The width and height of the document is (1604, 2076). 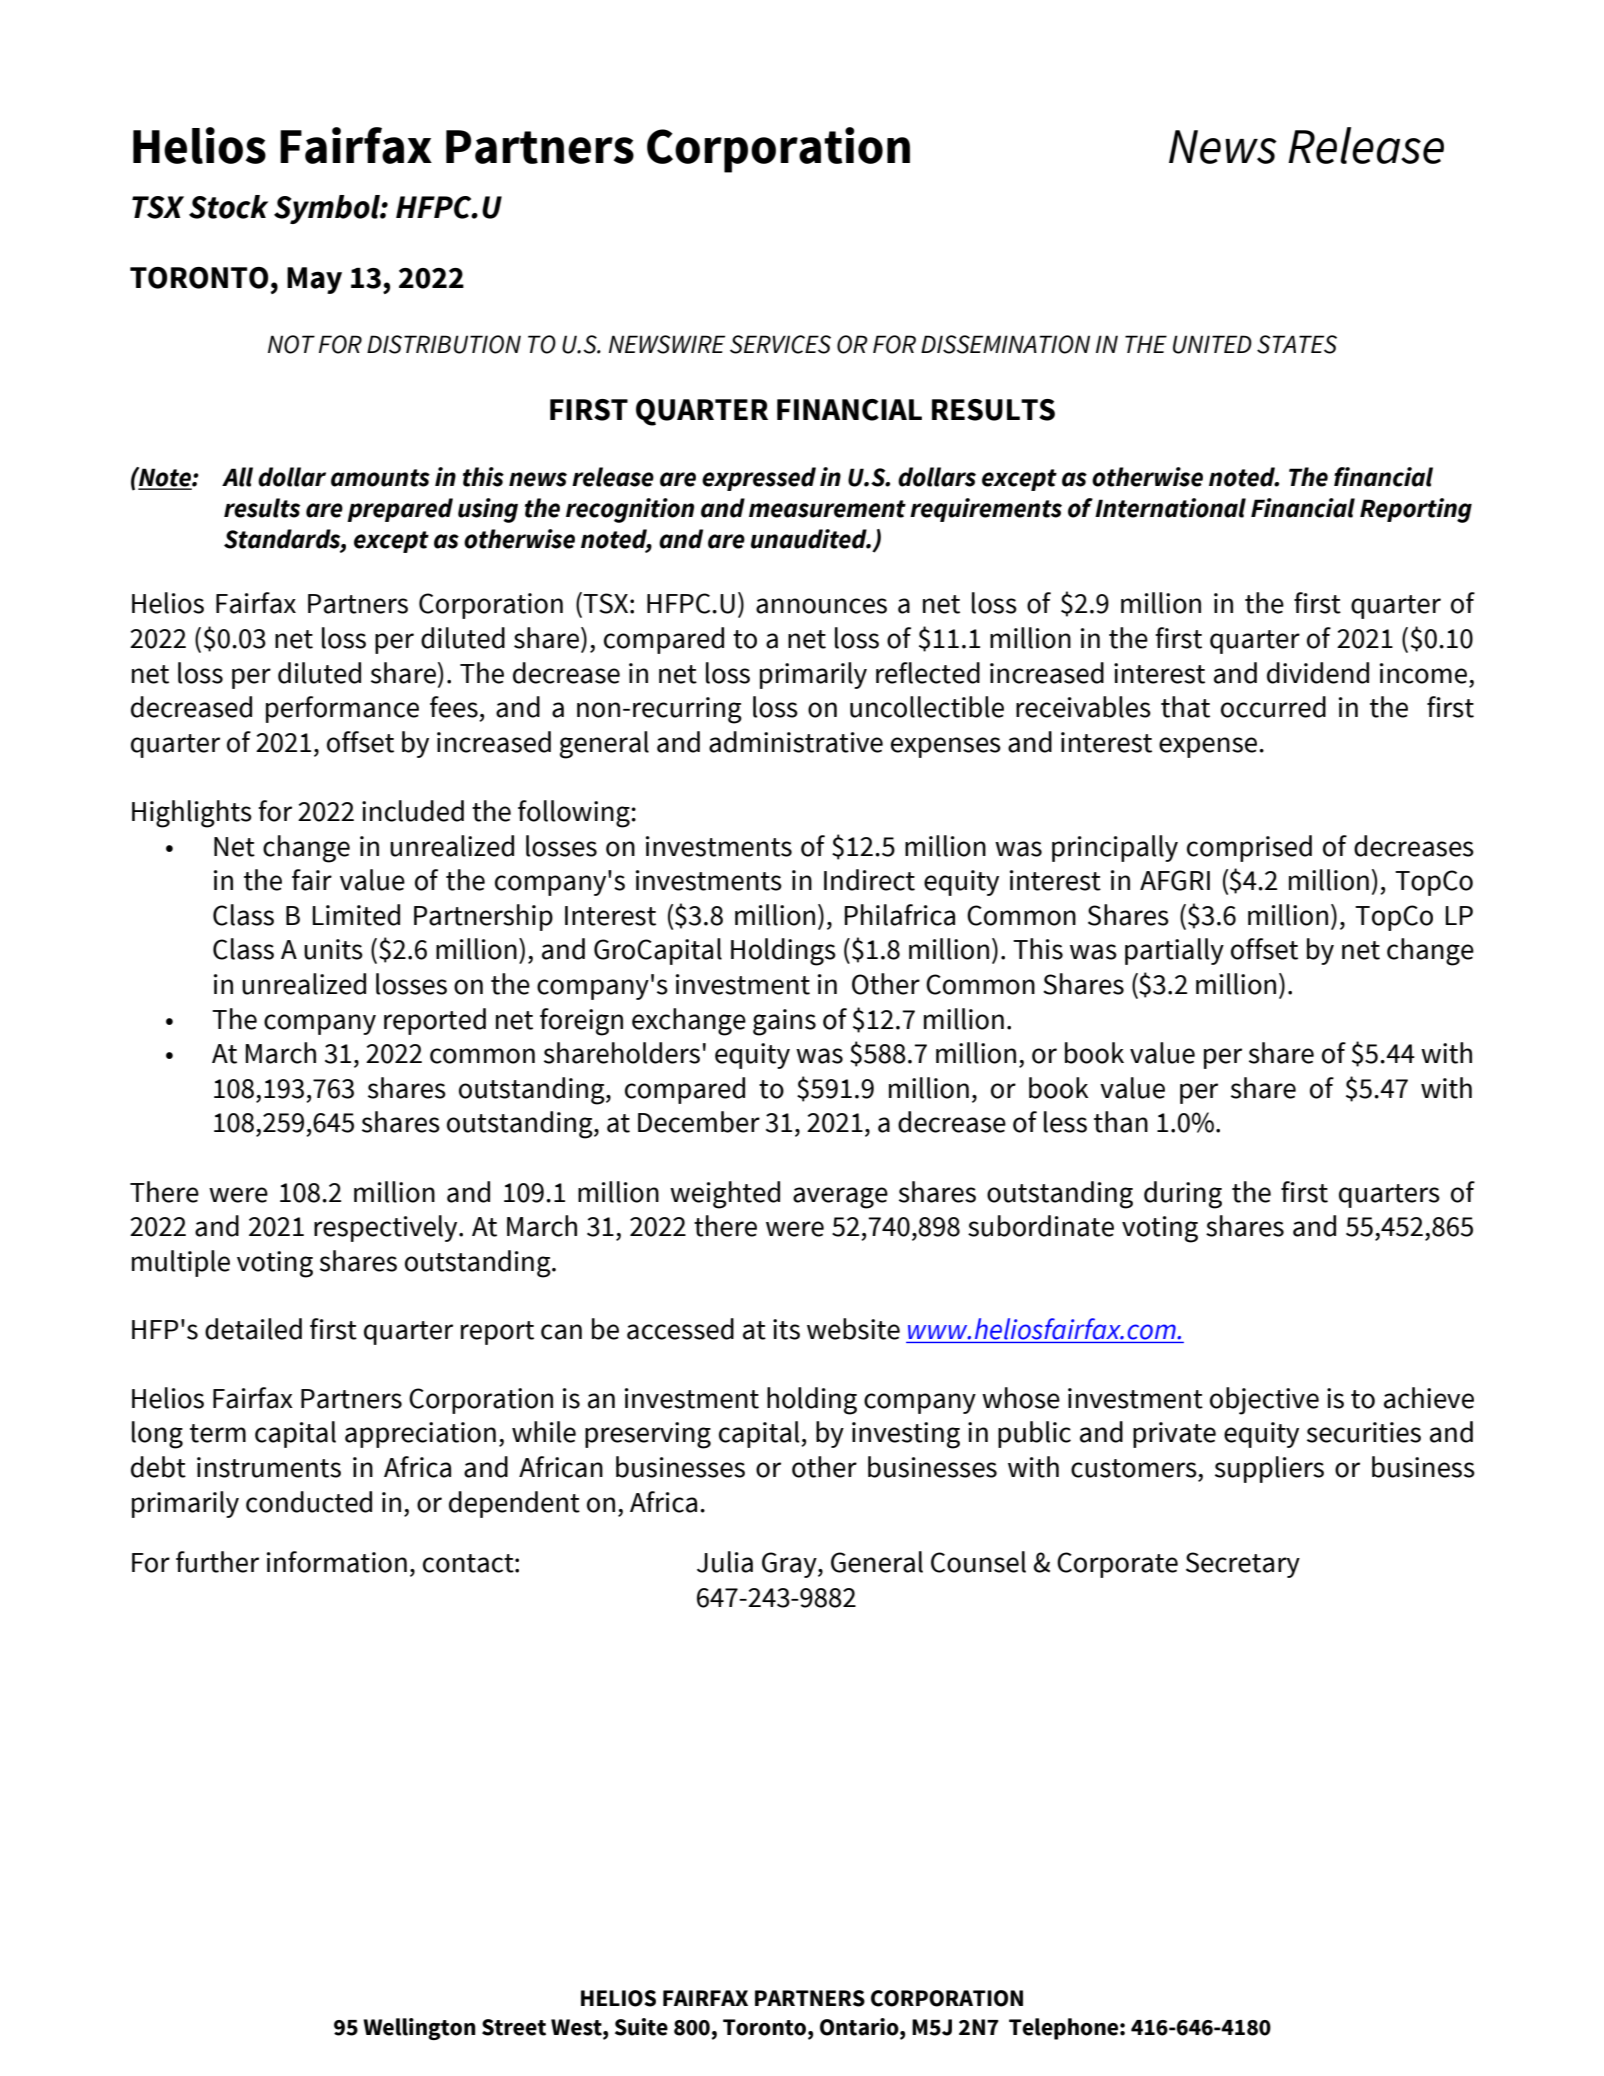 What do you see at coordinates (1273, 707) in the document?
I see `occurred` at bounding box center [1273, 707].
